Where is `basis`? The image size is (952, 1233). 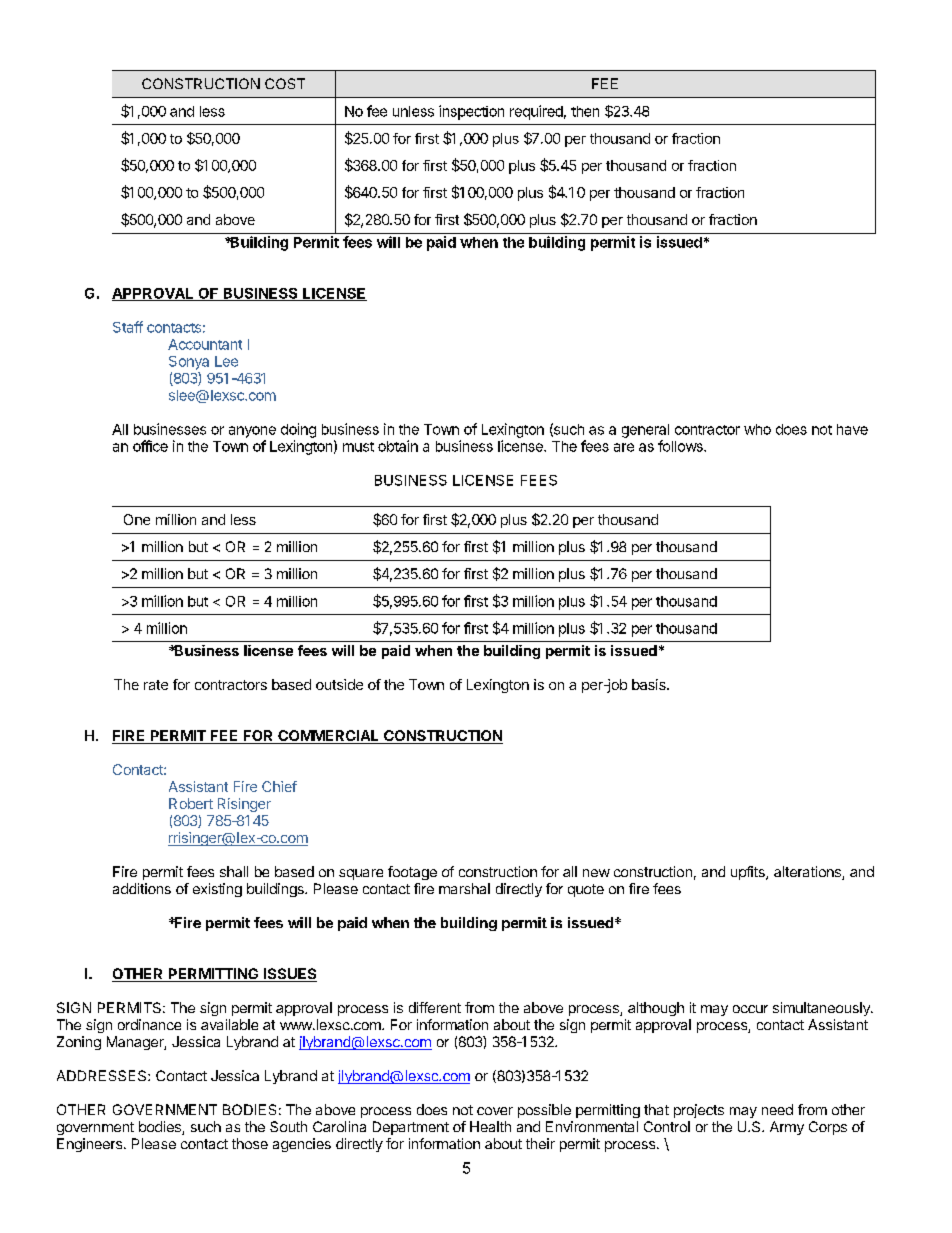
basis is located at coordinates (650, 684).
